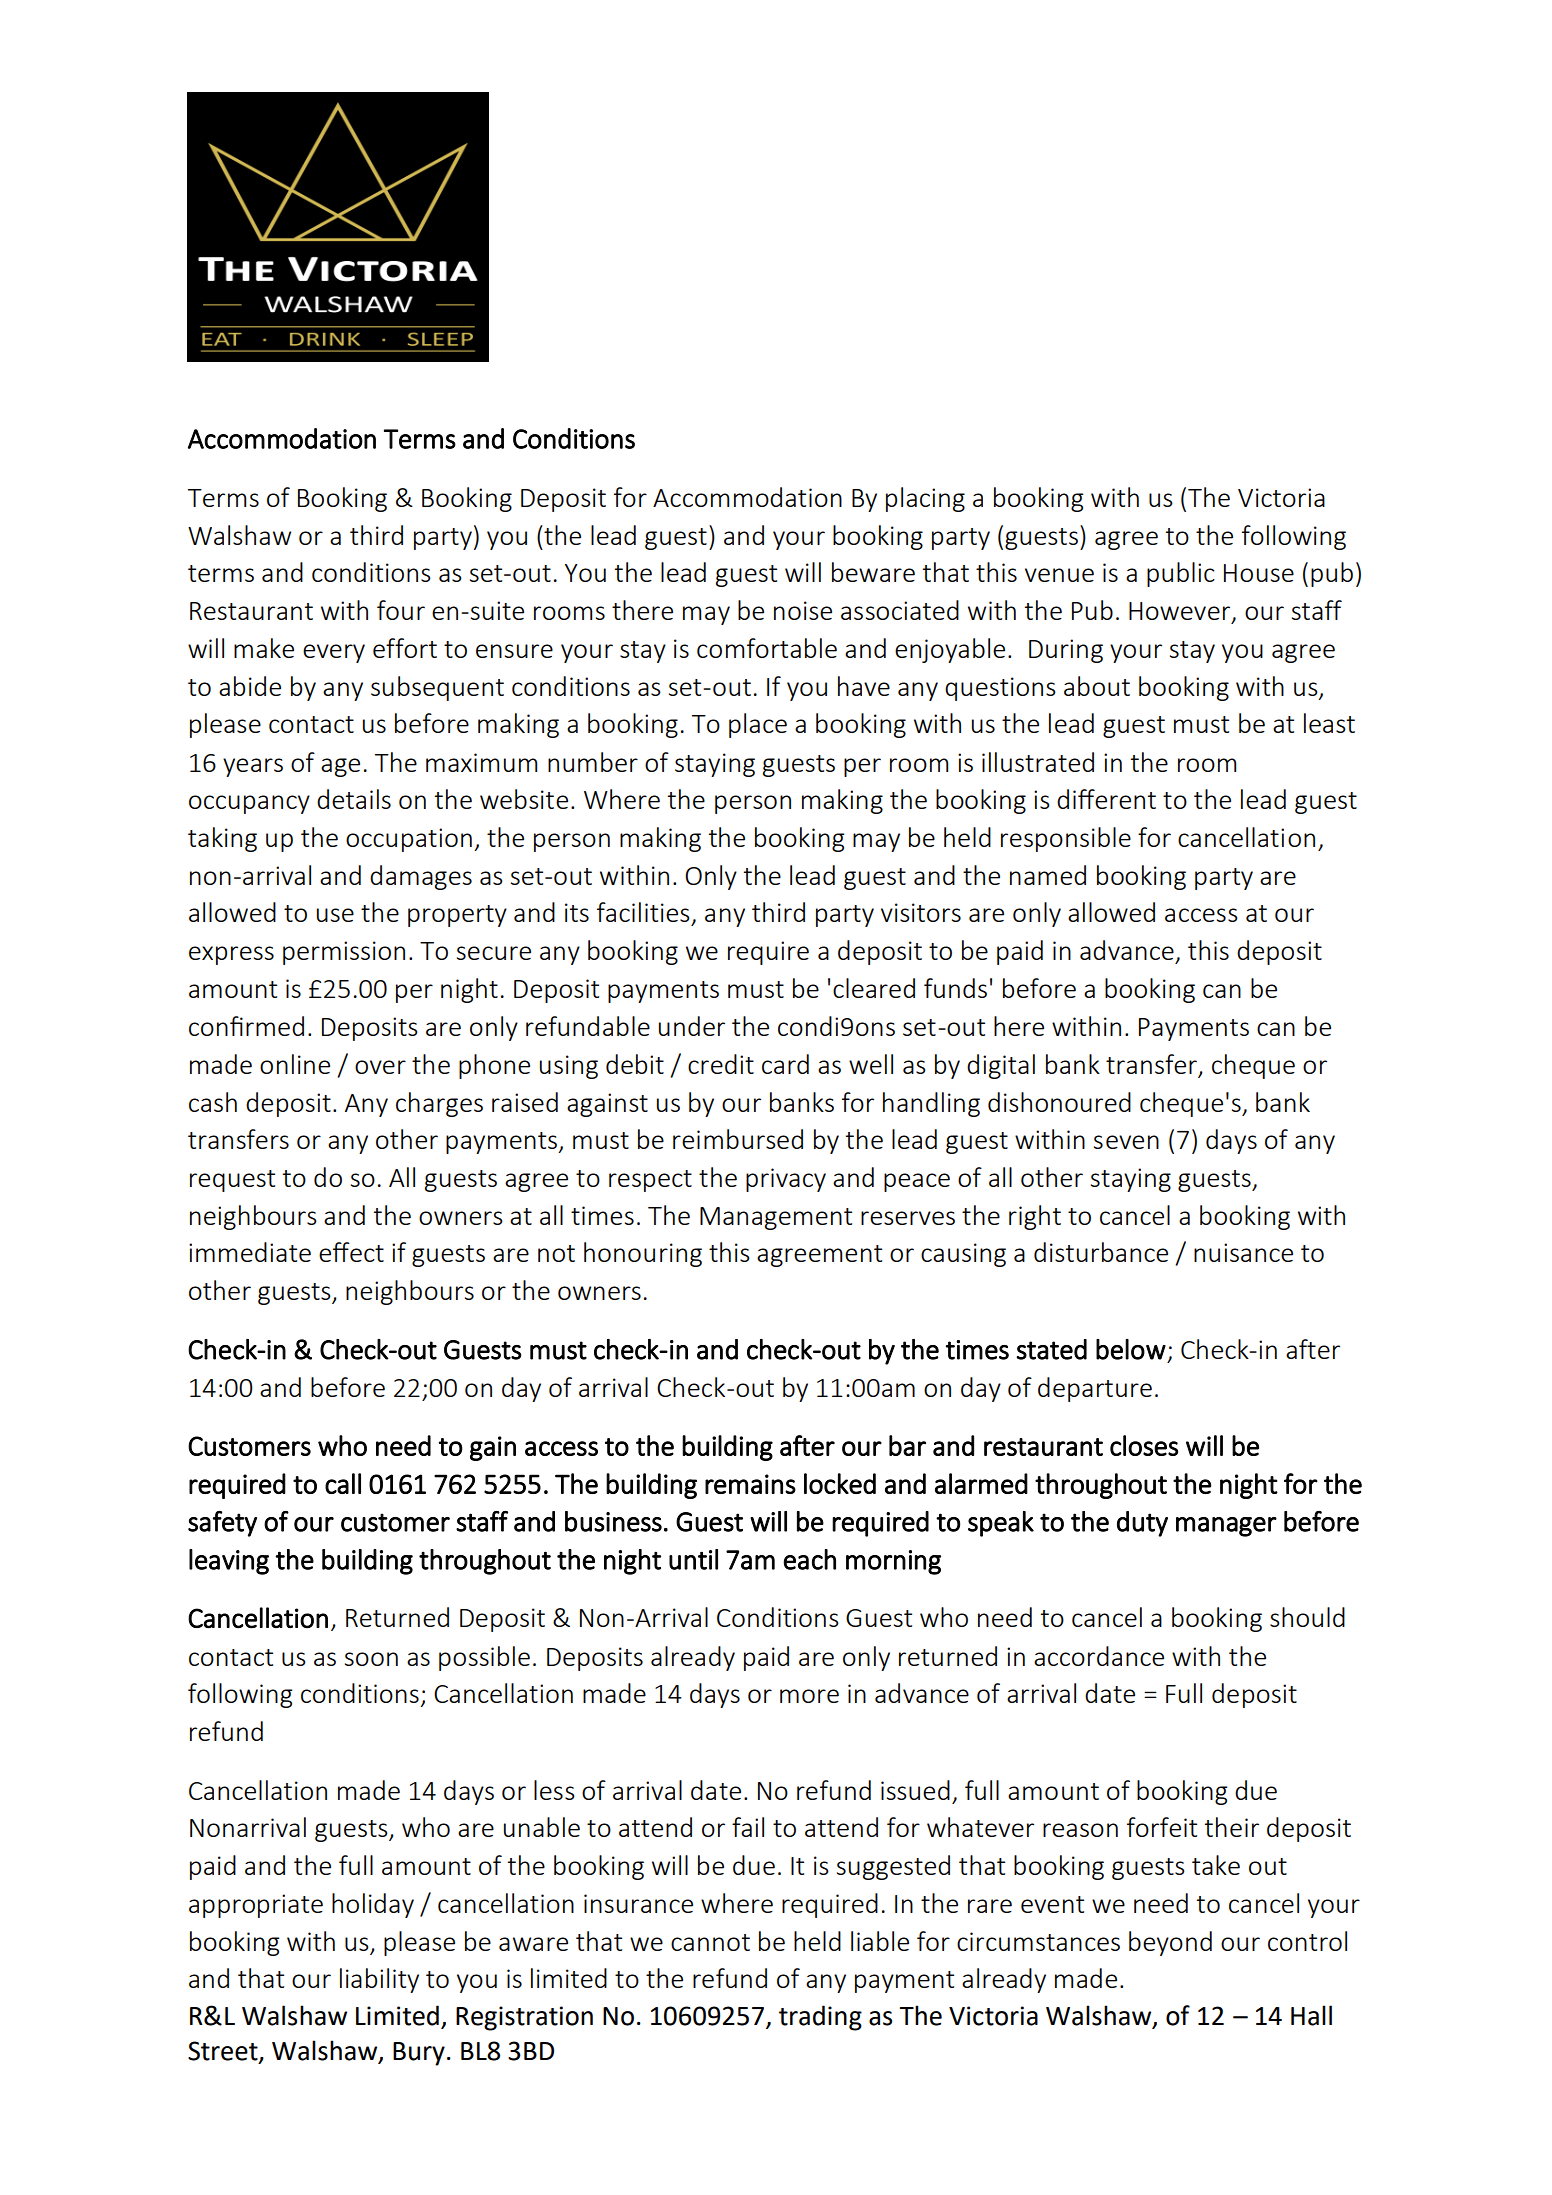 Image resolution: width=1552 pixels, height=2195 pixels. Describe the element at coordinates (803, 610) in the page. I see `noise` at that location.
